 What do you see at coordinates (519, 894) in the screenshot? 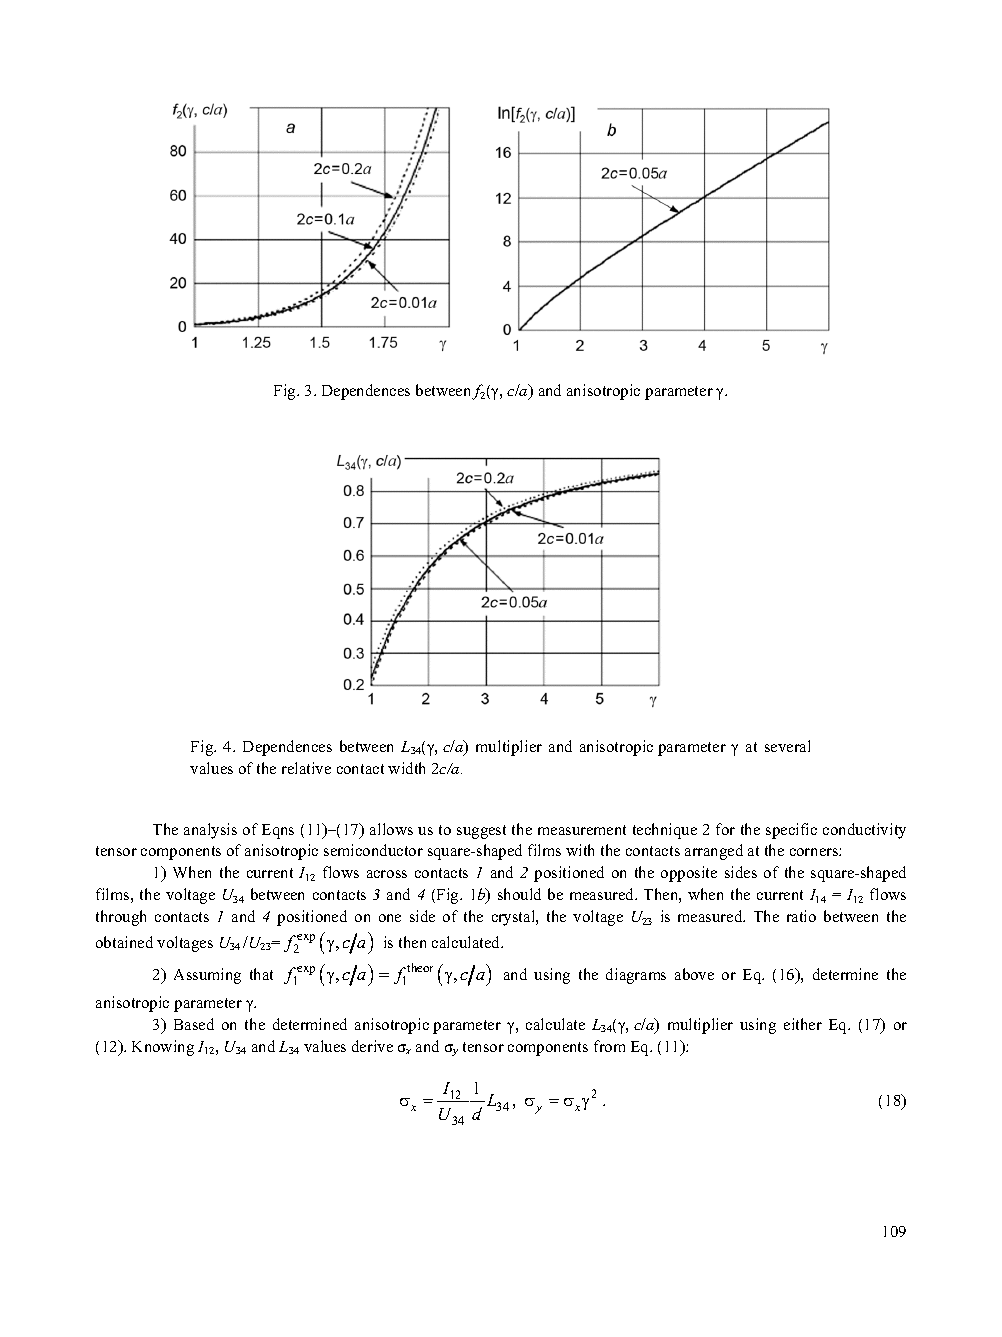
I see `should` at bounding box center [519, 894].
